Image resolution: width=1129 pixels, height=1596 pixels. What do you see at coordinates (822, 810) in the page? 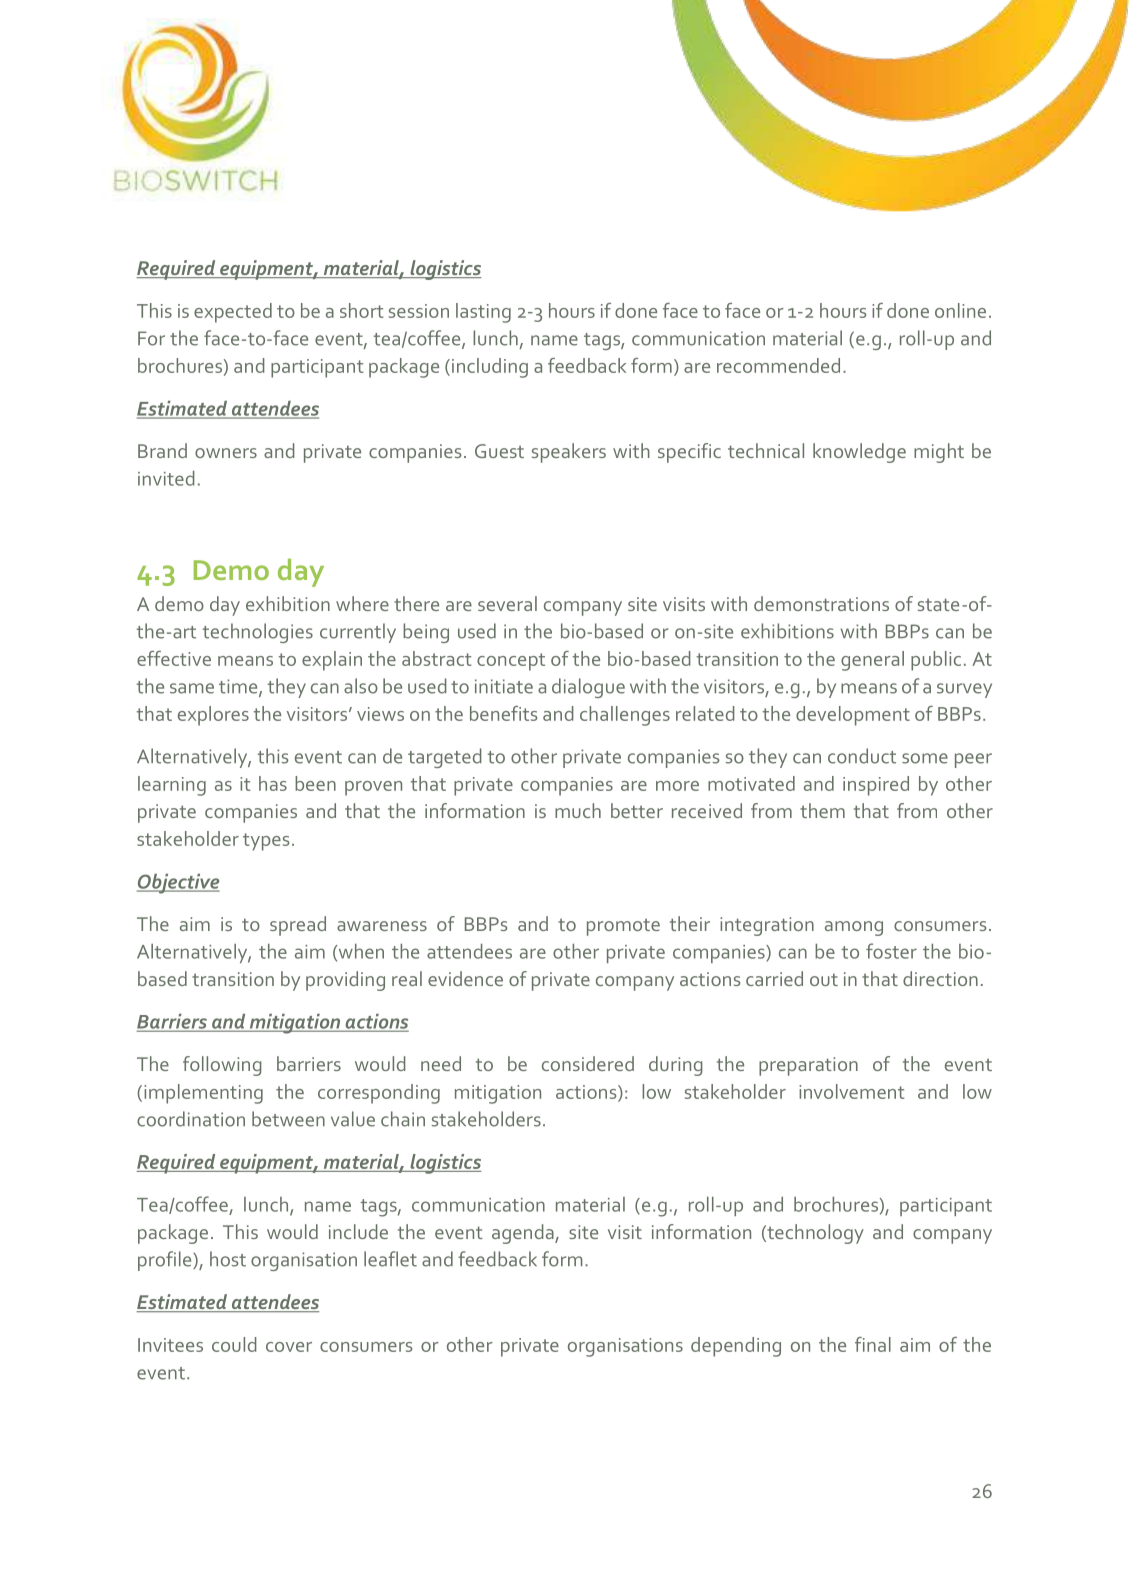
I see `them` at bounding box center [822, 810].
